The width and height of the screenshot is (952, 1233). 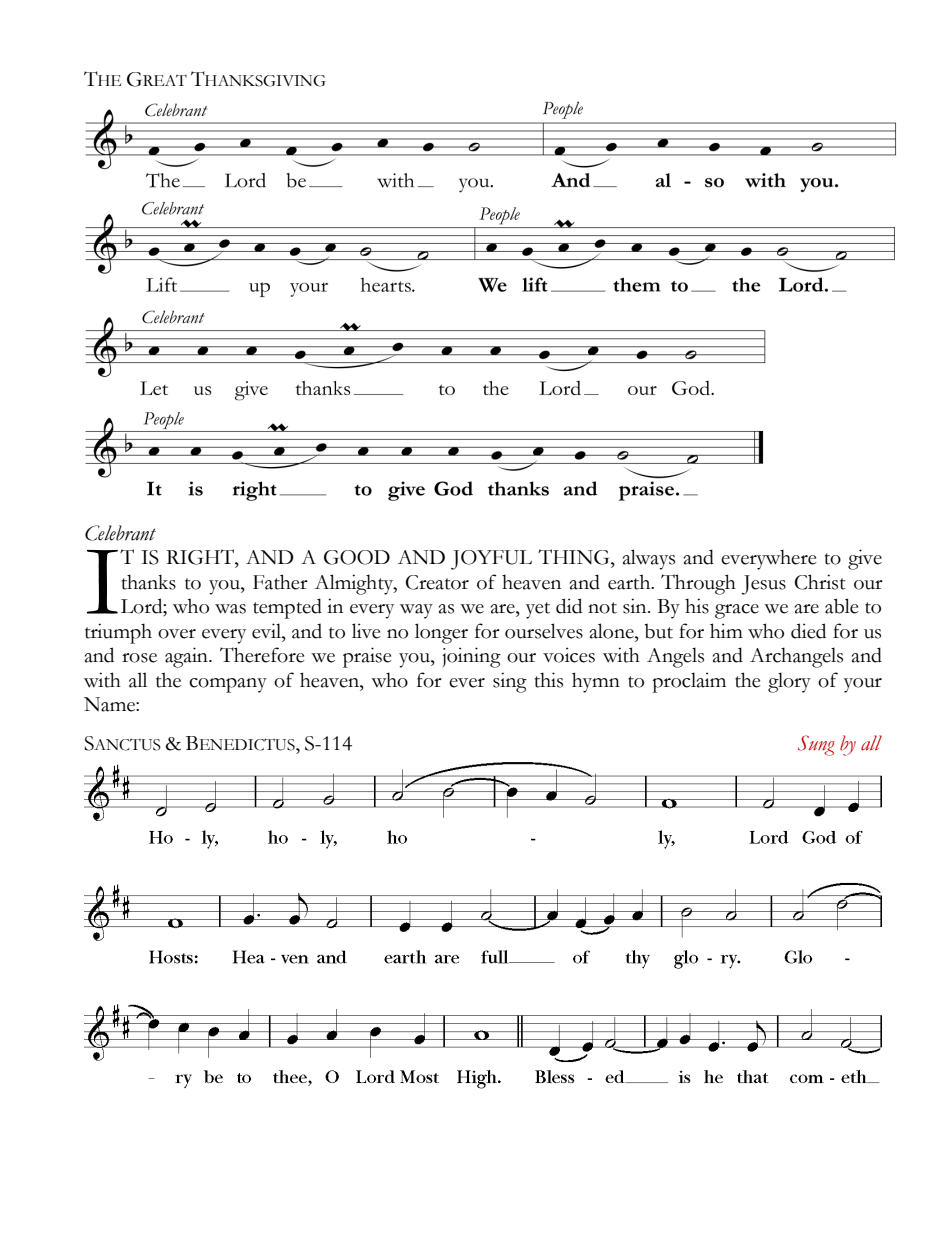 What do you see at coordinates (816, 745) in the screenshot?
I see `Sung` at bounding box center [816, 745].
